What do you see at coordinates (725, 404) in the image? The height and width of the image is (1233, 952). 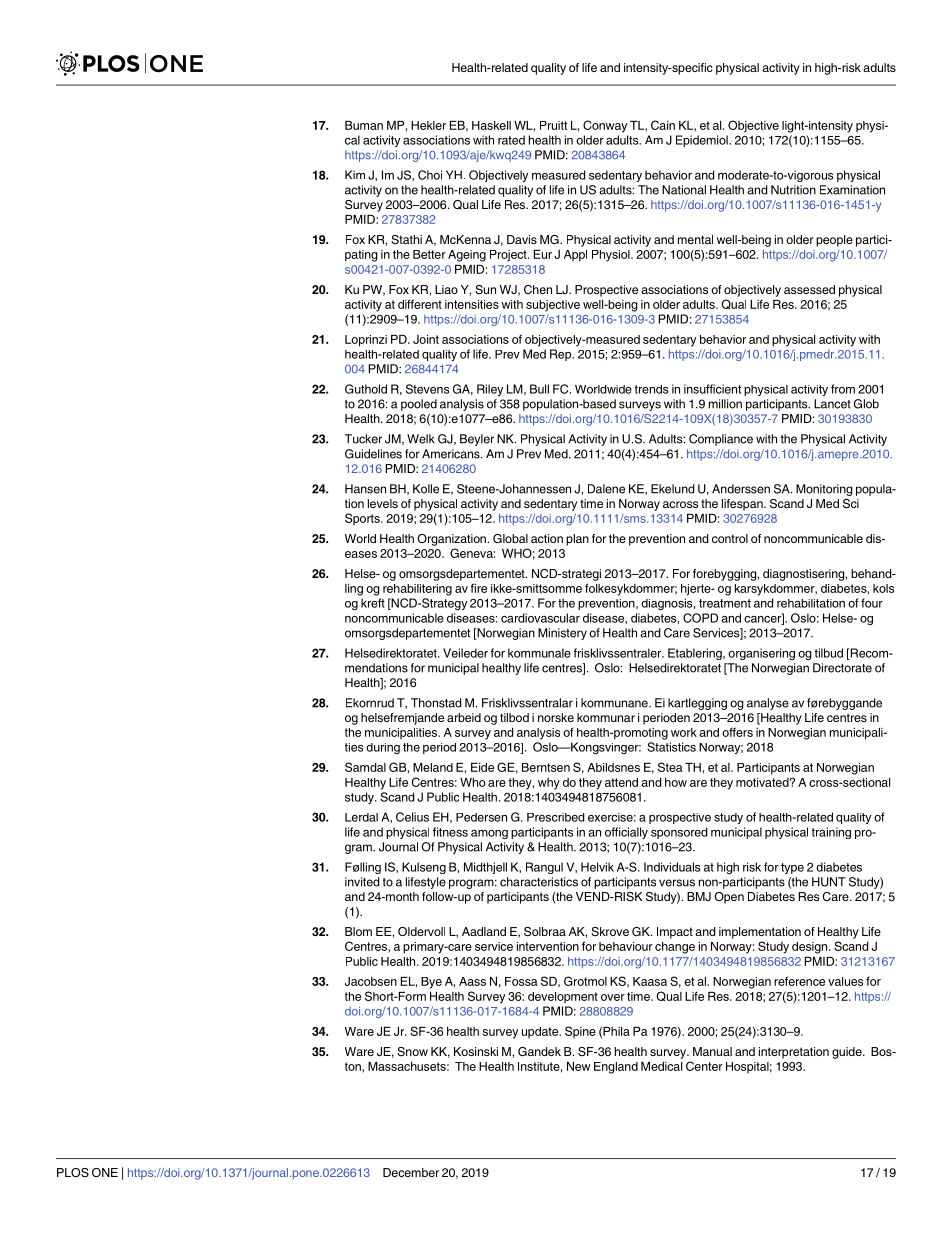 I see `million` at bounding box center [725, 404].
